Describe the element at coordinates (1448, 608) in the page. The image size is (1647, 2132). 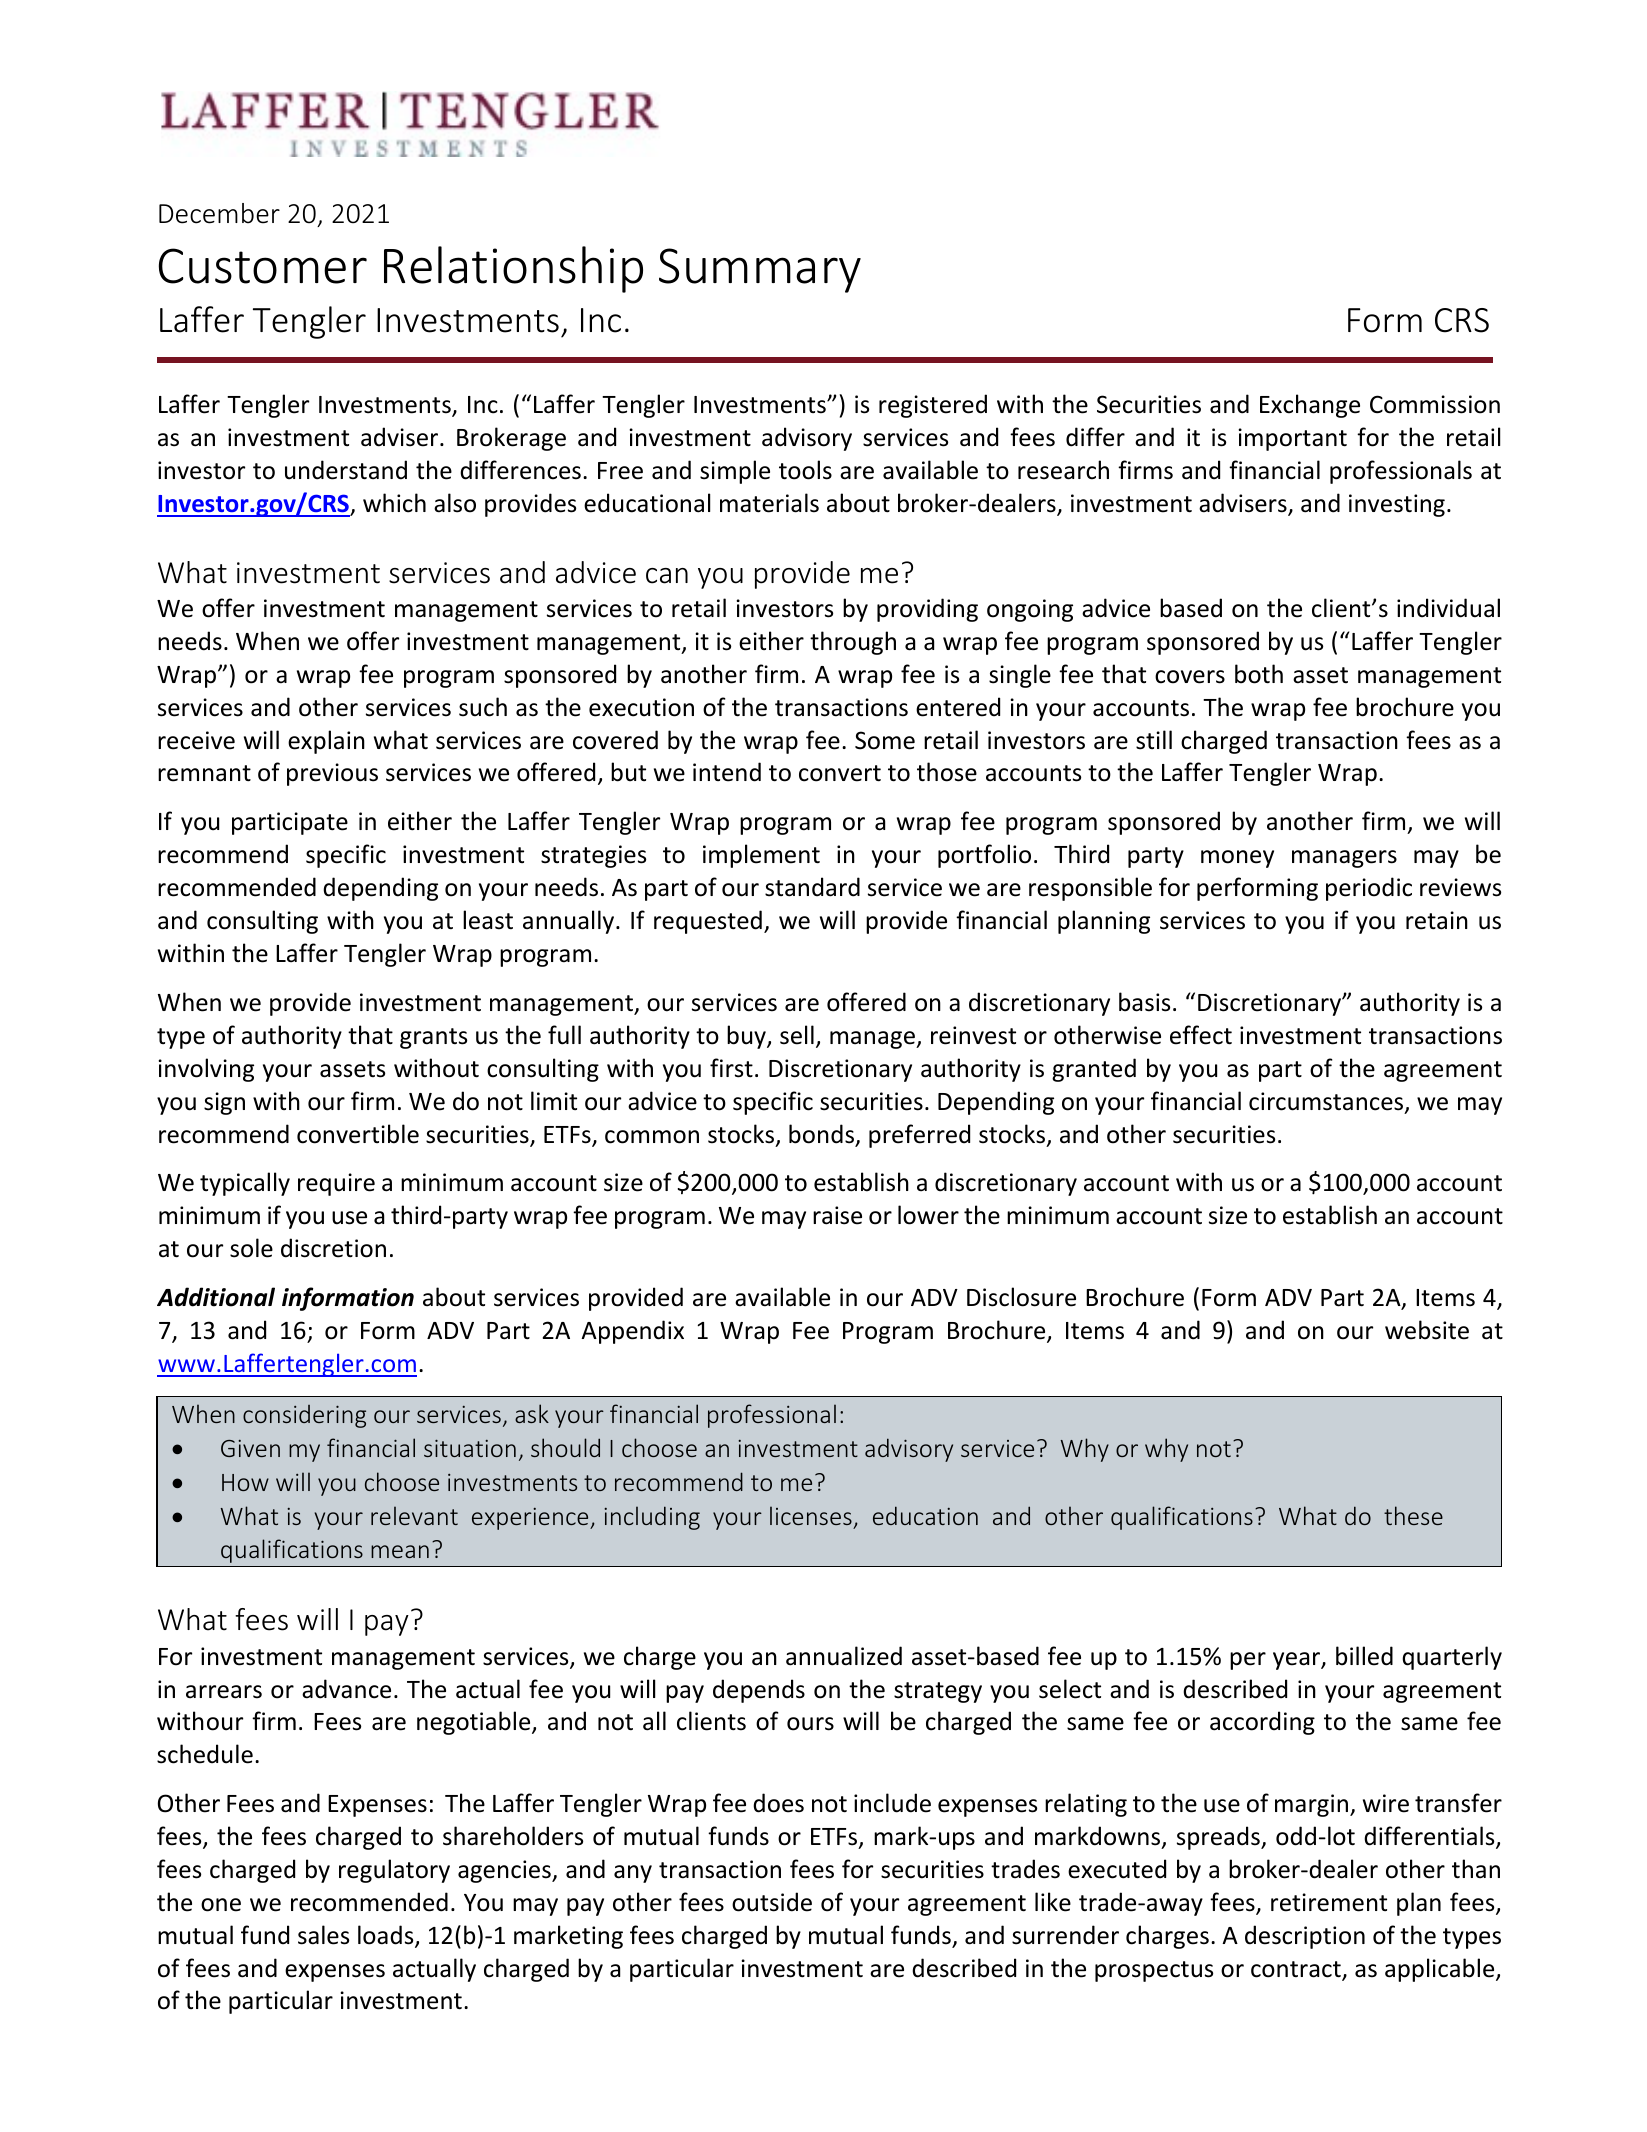
I see `individual` at that location.
